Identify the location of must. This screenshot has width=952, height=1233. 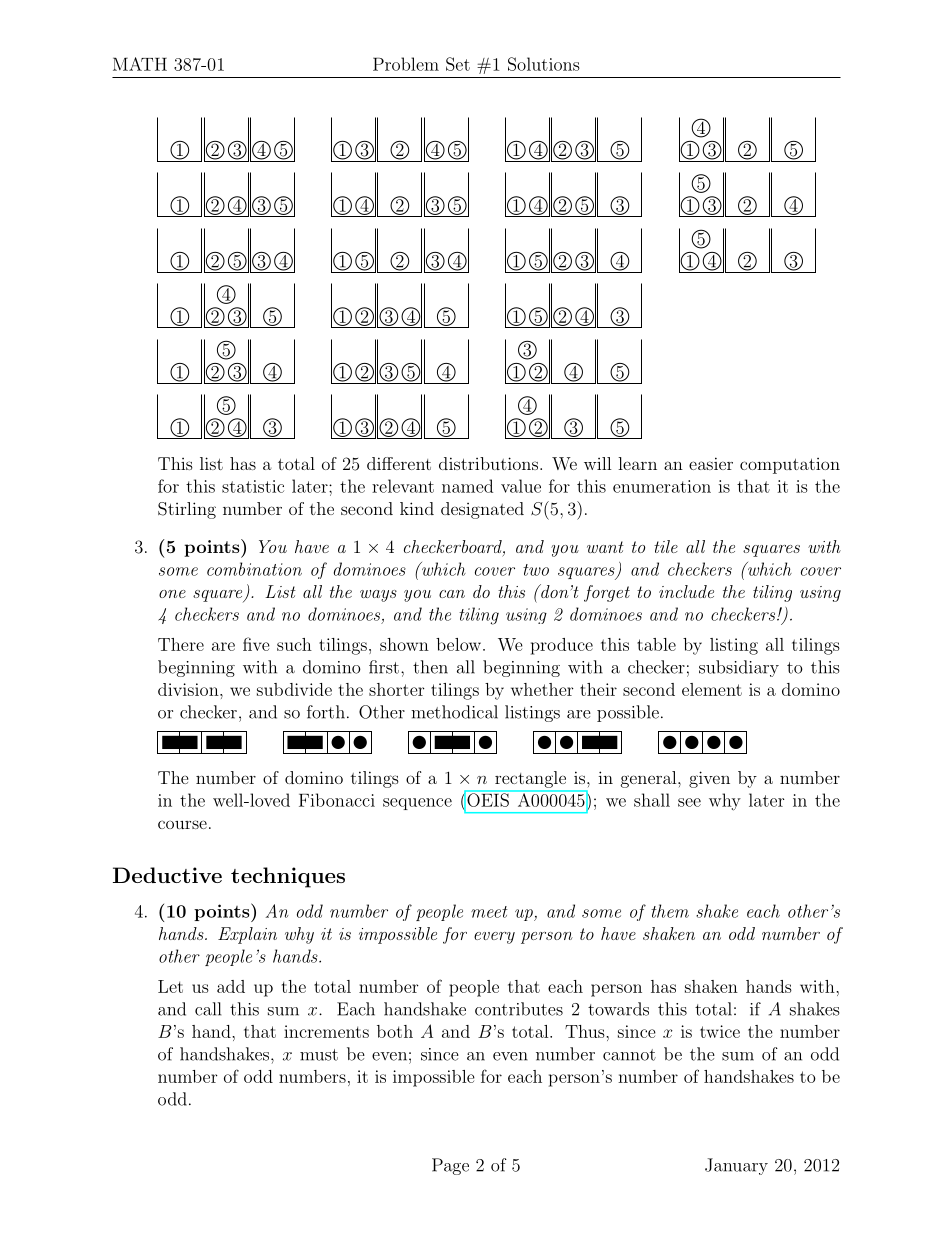
(319, 1055).
